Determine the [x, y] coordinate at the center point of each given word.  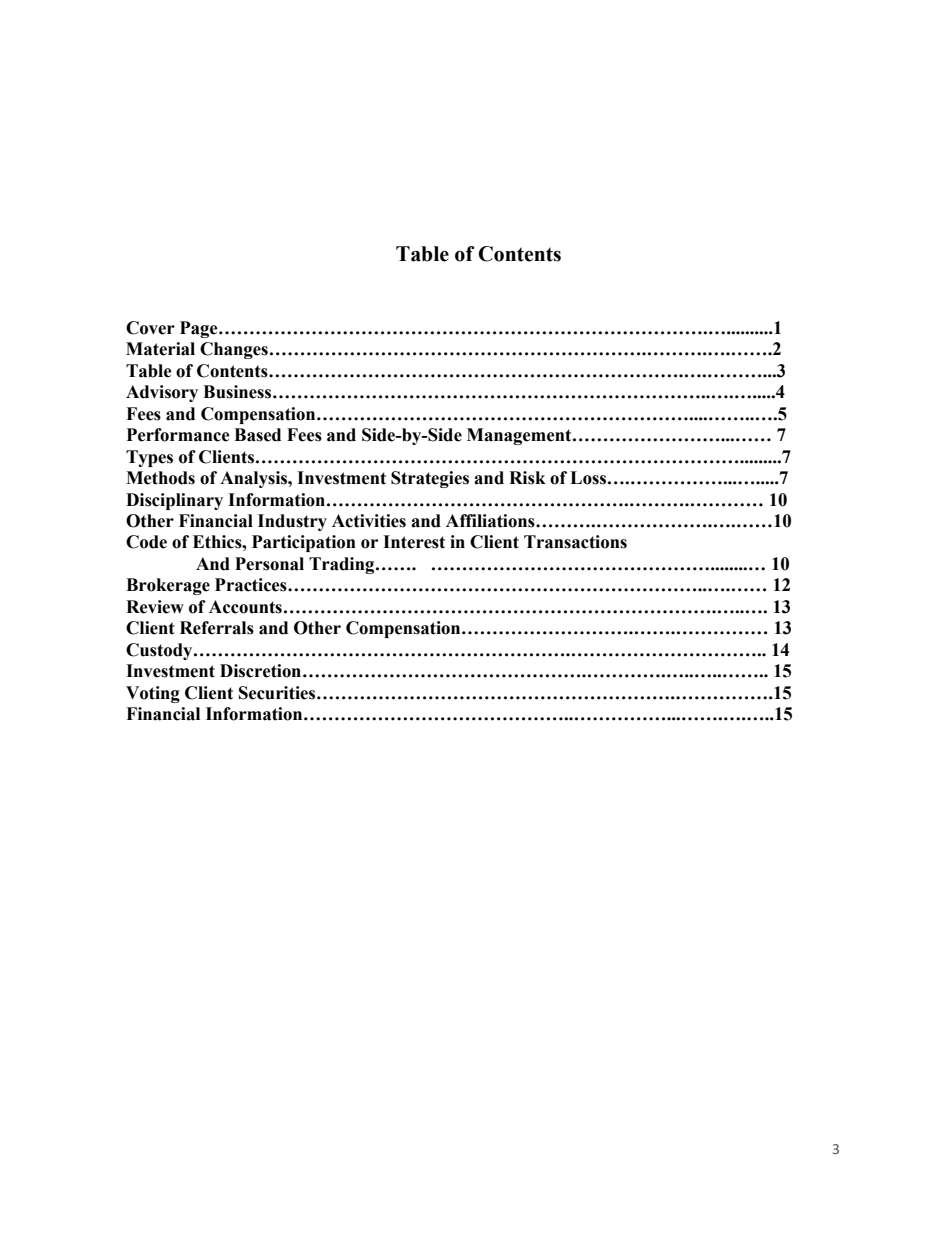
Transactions [575, 542]
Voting [153, 694]
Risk [527, 478]
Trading [343, 565]
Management [520, 436]
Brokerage [168, 586]
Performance [178, 435]
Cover [150, 328]
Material [160, 349]
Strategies [430, 479]
